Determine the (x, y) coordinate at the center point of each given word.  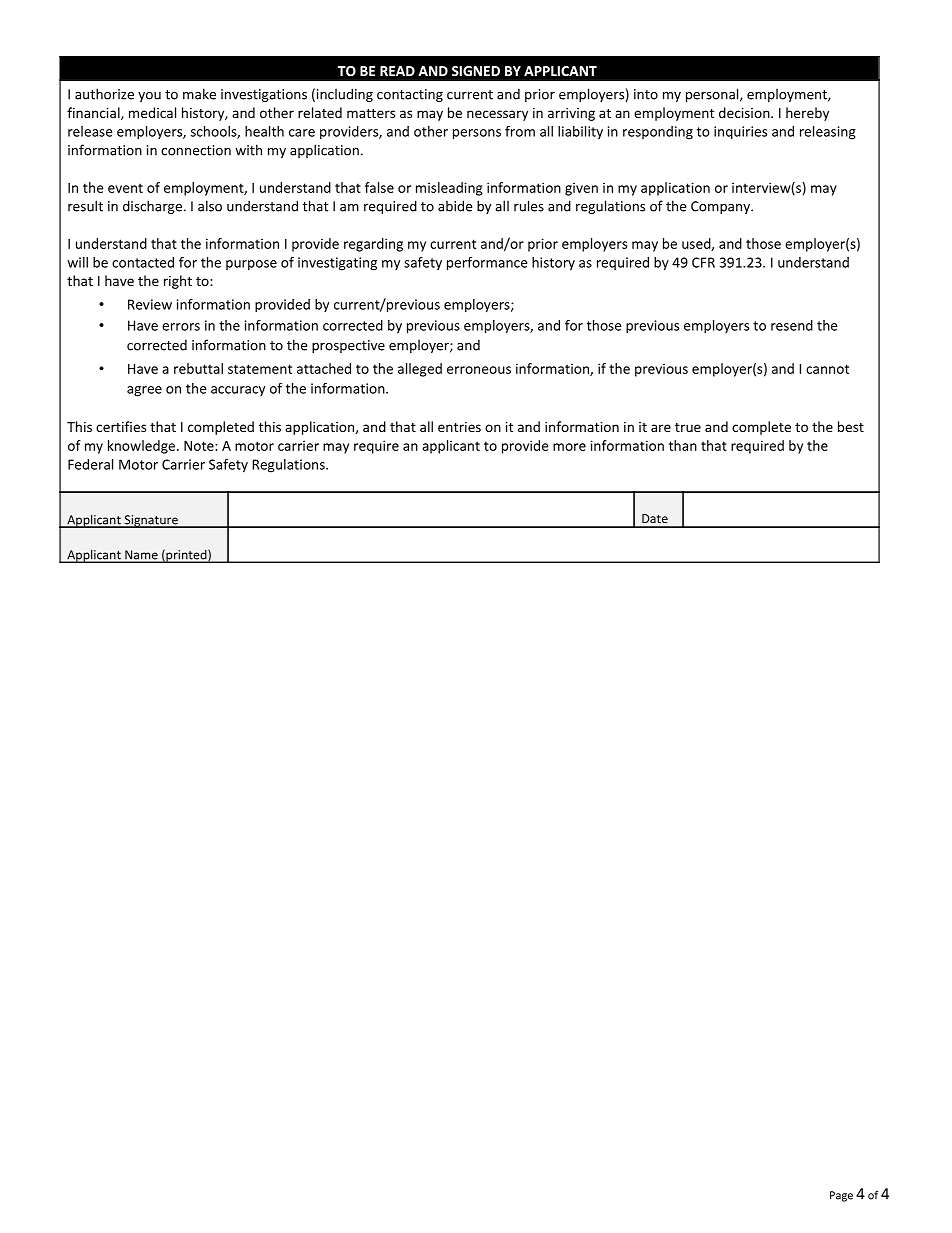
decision (745, 112)
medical (152, 112)
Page (841, 1196)
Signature (151, 521)
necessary (497, 115)
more (569, 447)
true (688, 427)
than (683, 445)
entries (459, 427)
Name (141, 556)
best (851, 426)
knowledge (141, 447)
